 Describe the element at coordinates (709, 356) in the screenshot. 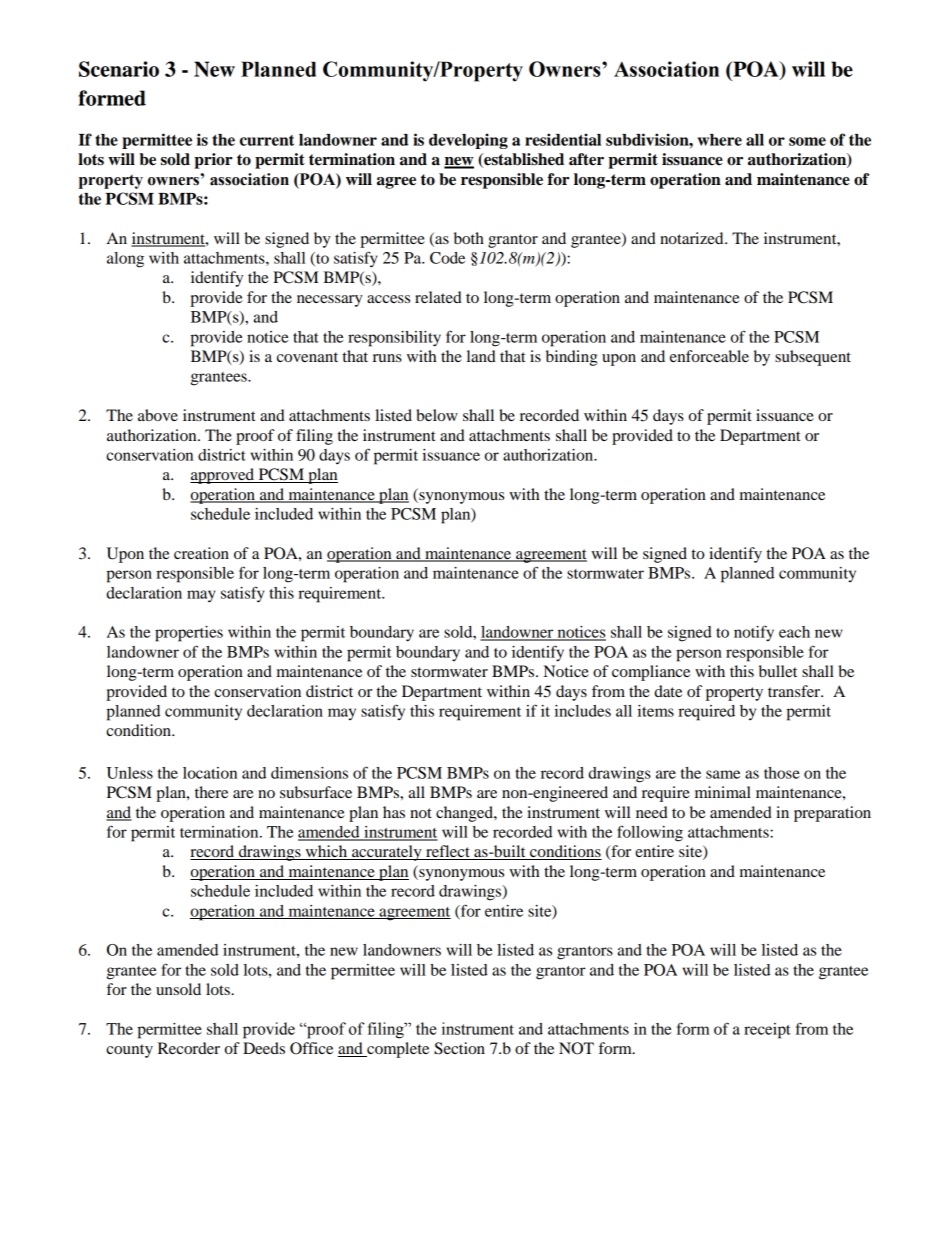

I see `enforceable` at that location.
